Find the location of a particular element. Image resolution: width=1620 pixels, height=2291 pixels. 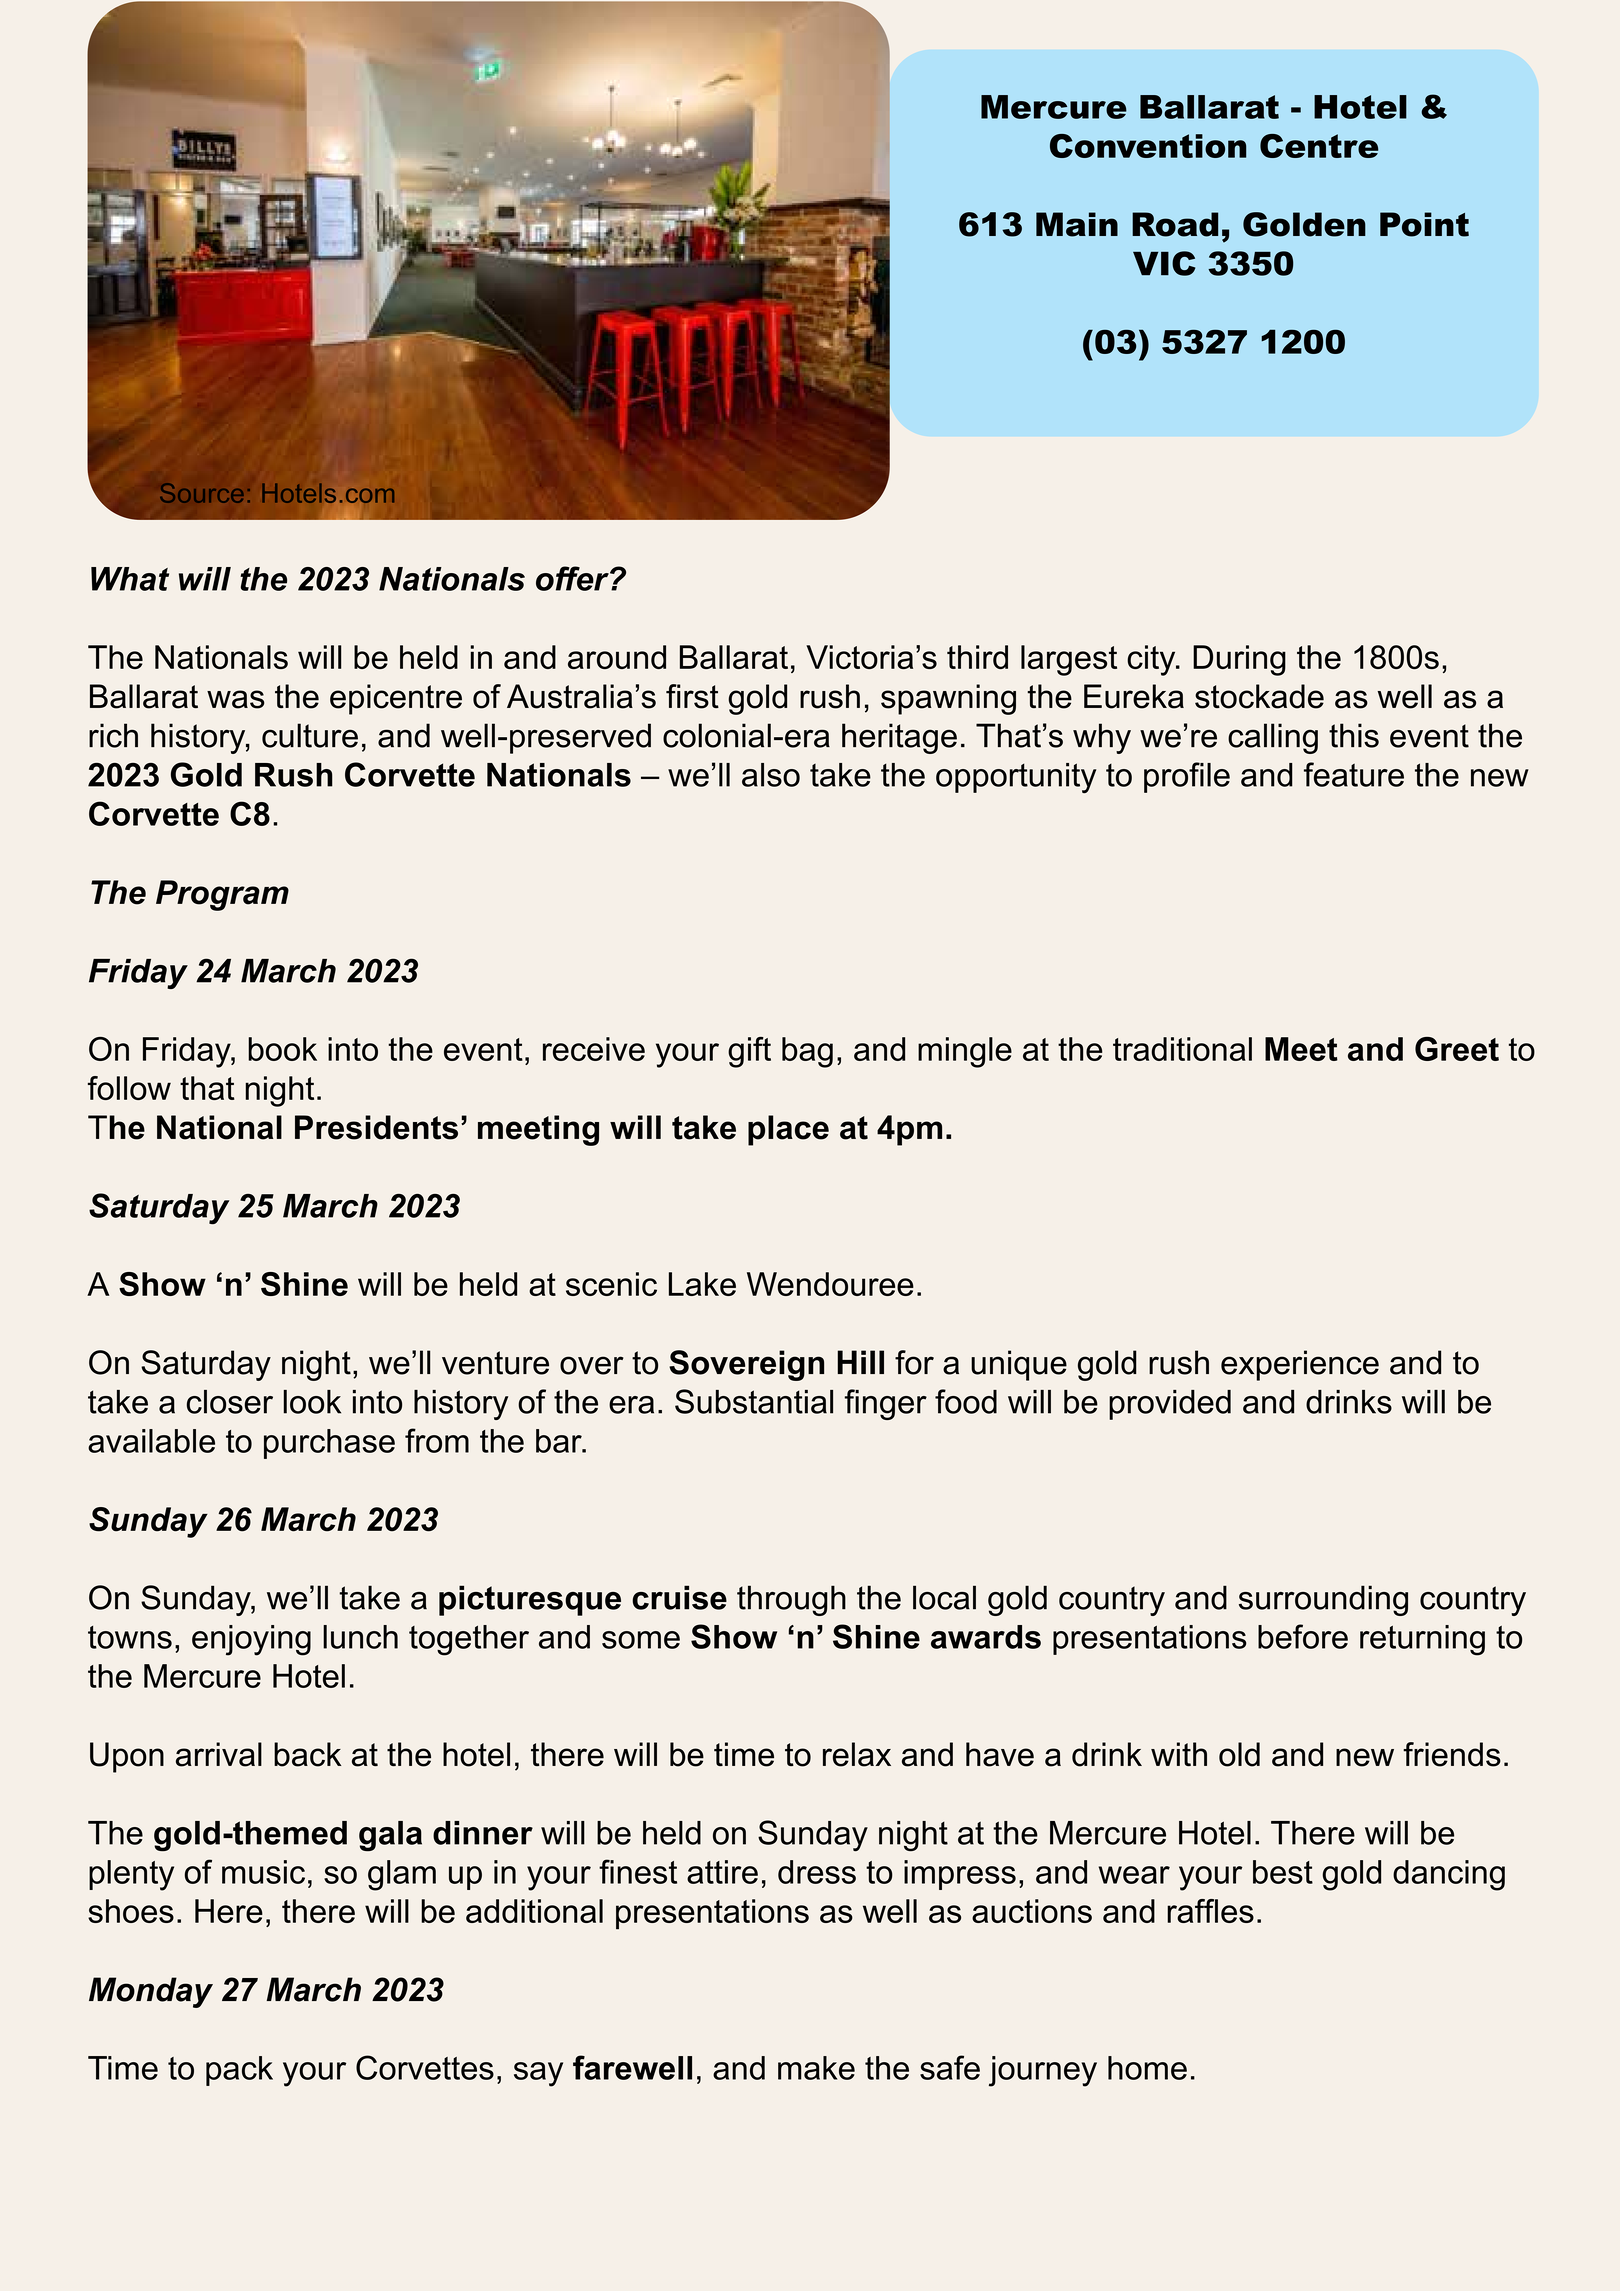

enjoying is located at coordinates (251, 1640).
